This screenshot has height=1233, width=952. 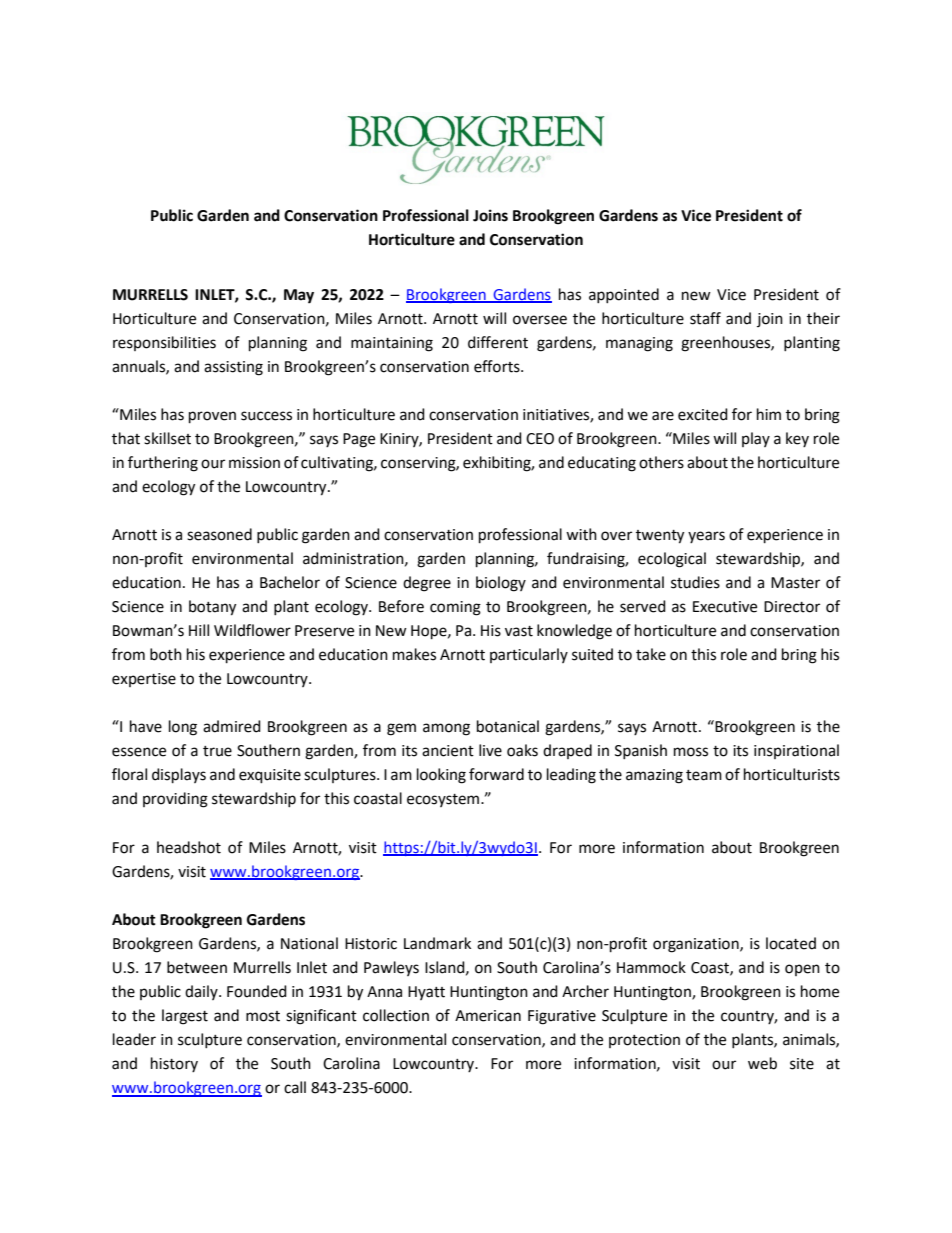 What do you see at coordinates (164, 343) in the screenshot?
I see `responsibilities` at bounding box center [164, 343].
